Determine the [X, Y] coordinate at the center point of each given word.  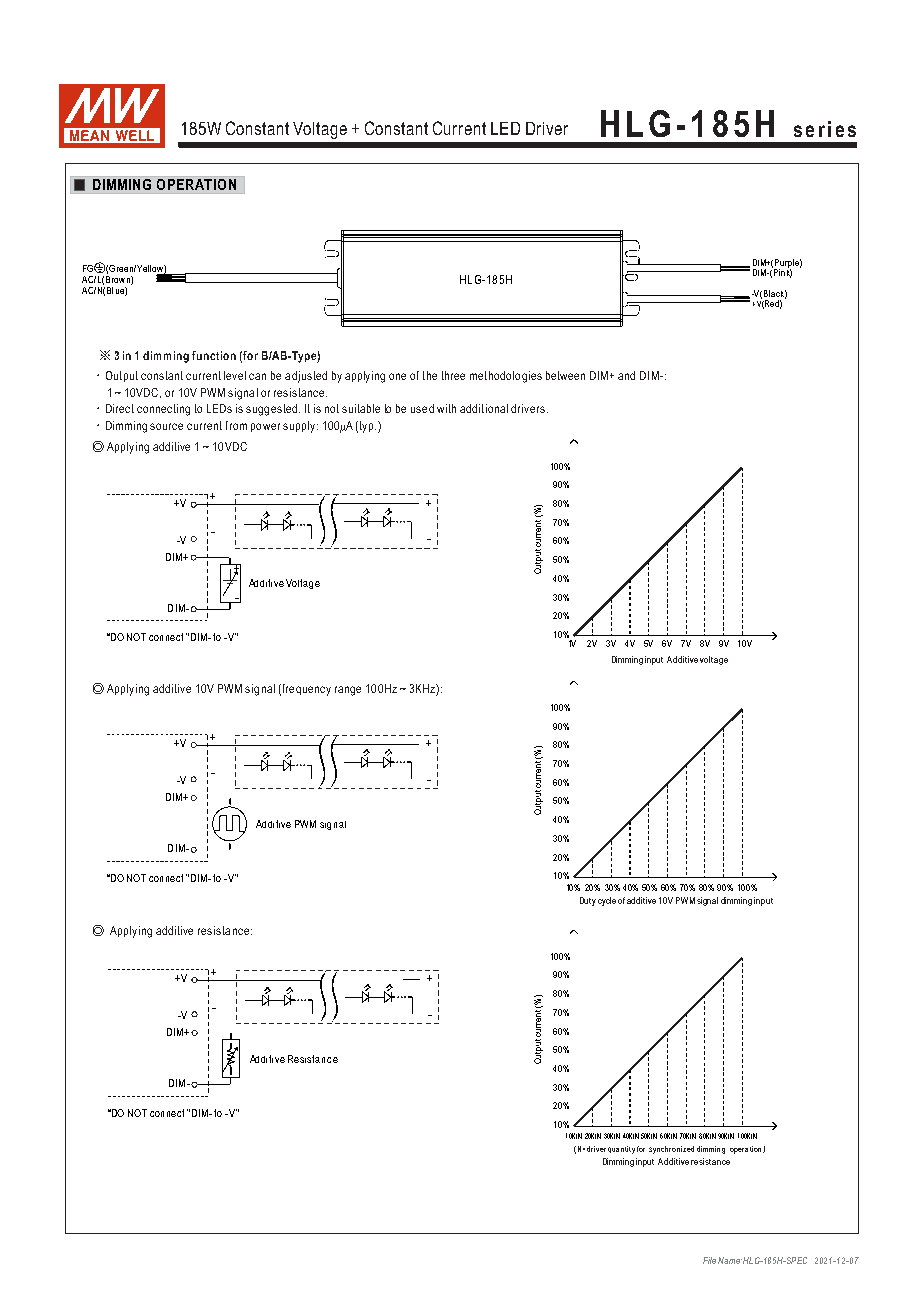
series [825, 129]
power [265, 427]
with [446, 408]
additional [484, 408]
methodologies [506, 377]
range [348, 691]
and [626, 375]
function [214, 355]
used [422, 408]
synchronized [671, 1150]
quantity [621, 1150]
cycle [607, 901]
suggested [273, 410]
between [565, 375]
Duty [588, 901]
